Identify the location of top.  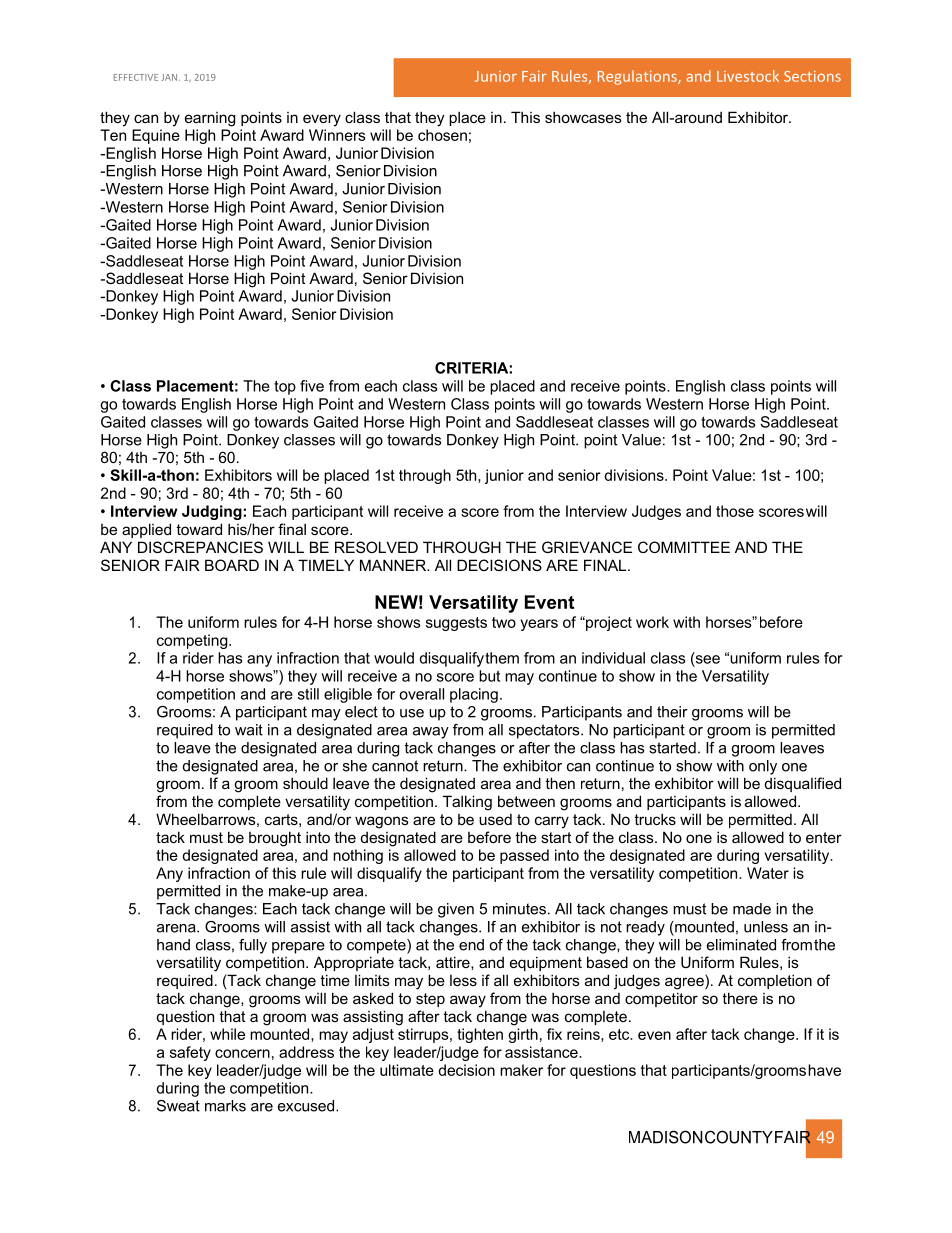
(285, 387).
